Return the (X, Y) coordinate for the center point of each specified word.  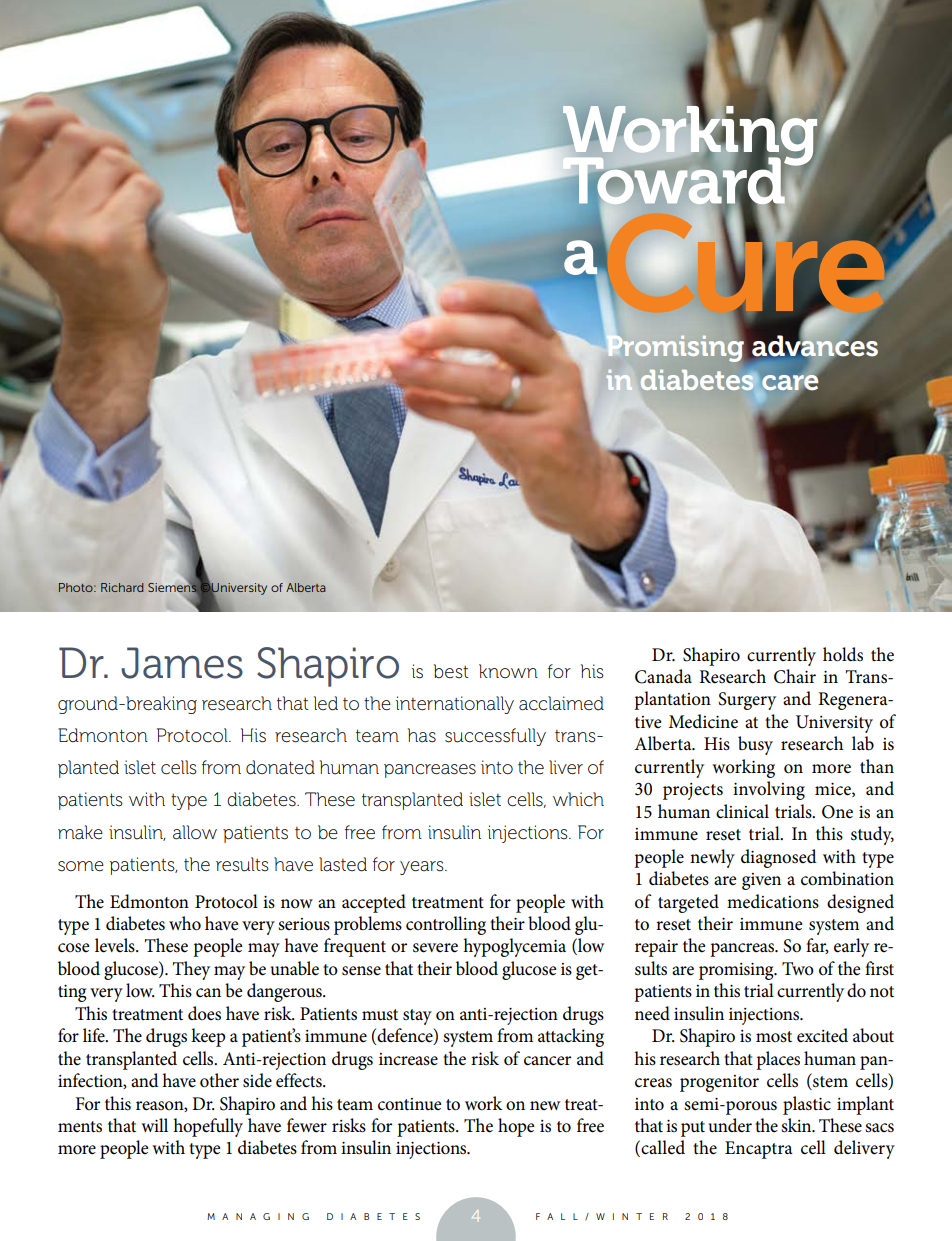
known (508, 671)
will (154, 1125)
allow (195, 832)
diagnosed (779, 858)
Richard (122, 587)
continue (409, 1104)
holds (843, 654)
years (423, 868)
